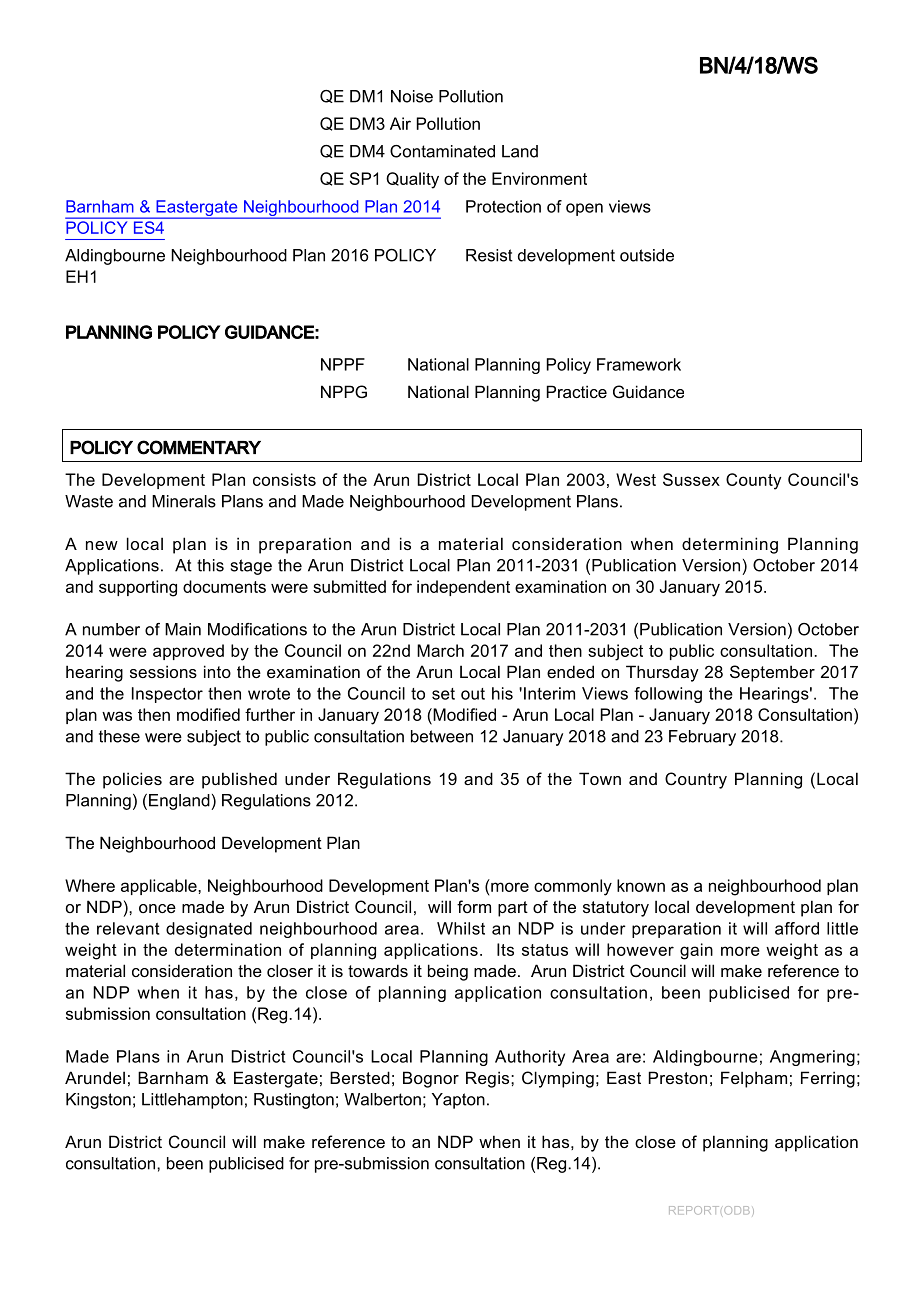 This screenshot has height=1308, width=924. Describe the element at coordinates (184, 501) in the screenshot. I see `Minerals` at that location.
